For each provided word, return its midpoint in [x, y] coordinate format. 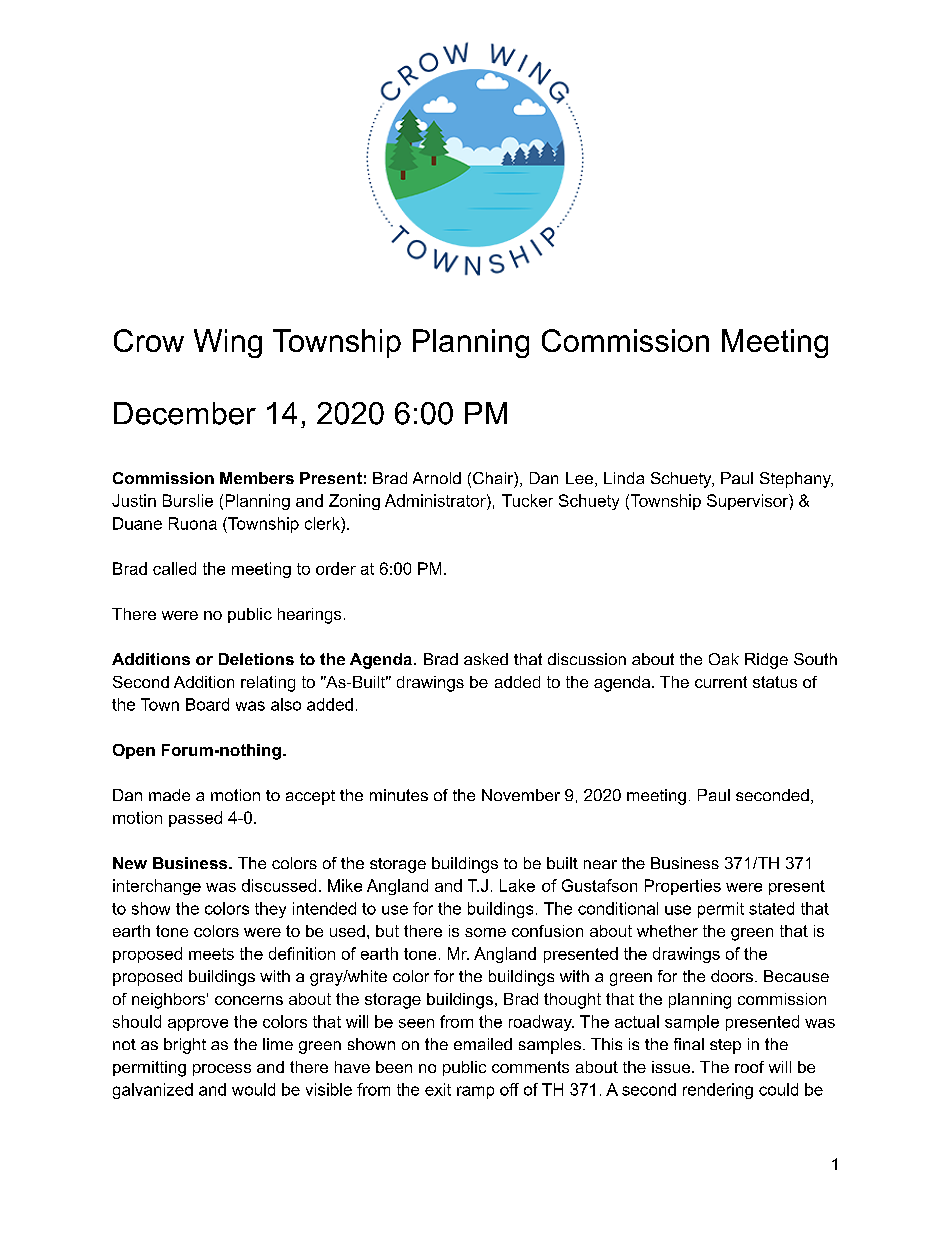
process [222, 1070]
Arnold [437, 478]
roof [749, 1067]
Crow [149, 340]
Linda [624, 478]
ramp [475, 1092]
